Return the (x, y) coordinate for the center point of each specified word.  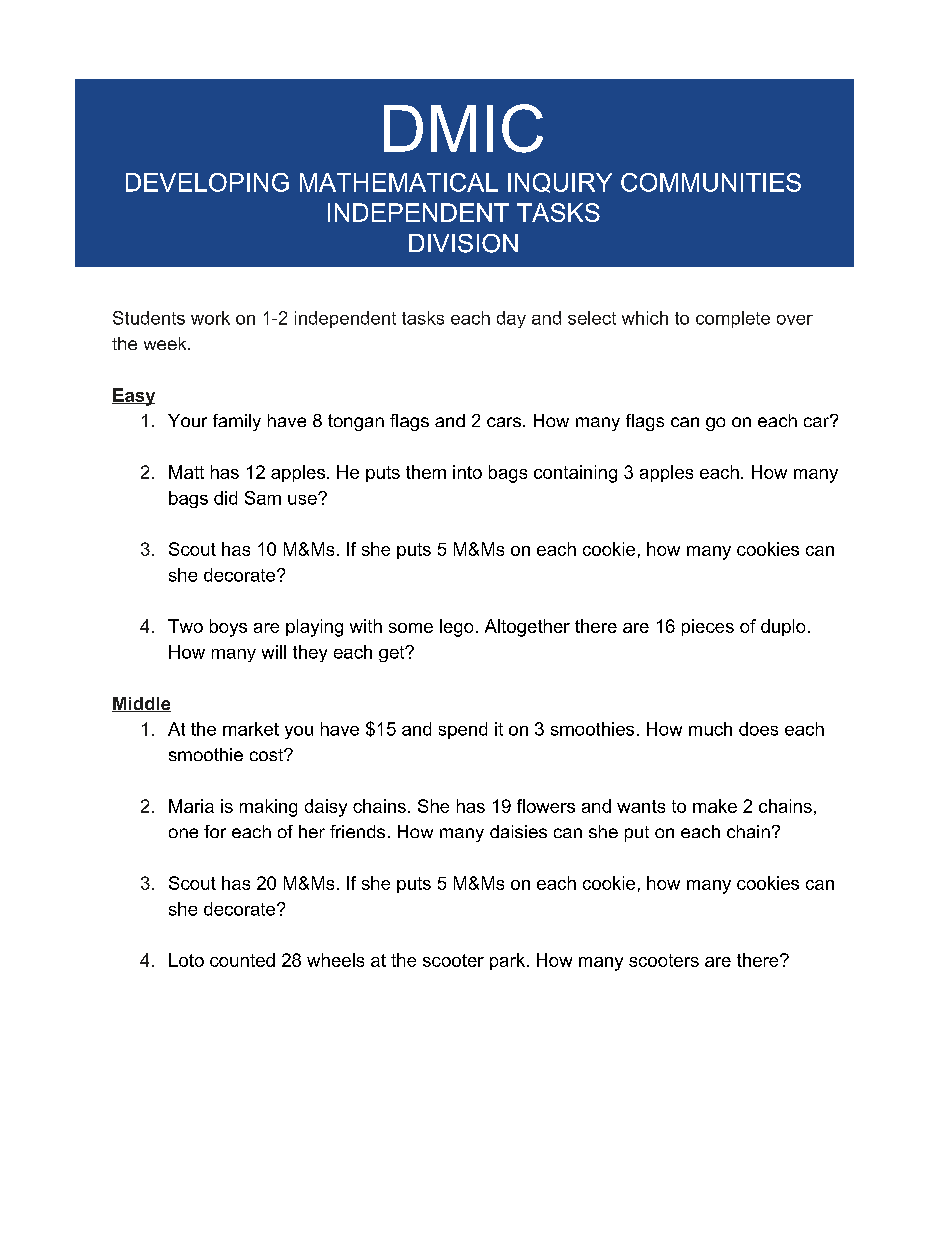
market (251, 729)
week (166, 343)
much (710, 729)
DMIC (463, 128)
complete (733, 319)
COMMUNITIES (711, 182)
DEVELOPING (207, 182)
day (511, 319)
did (225, 498)
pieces (708, 627)
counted (242, 960)
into (467, 472)
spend (463, 730)
